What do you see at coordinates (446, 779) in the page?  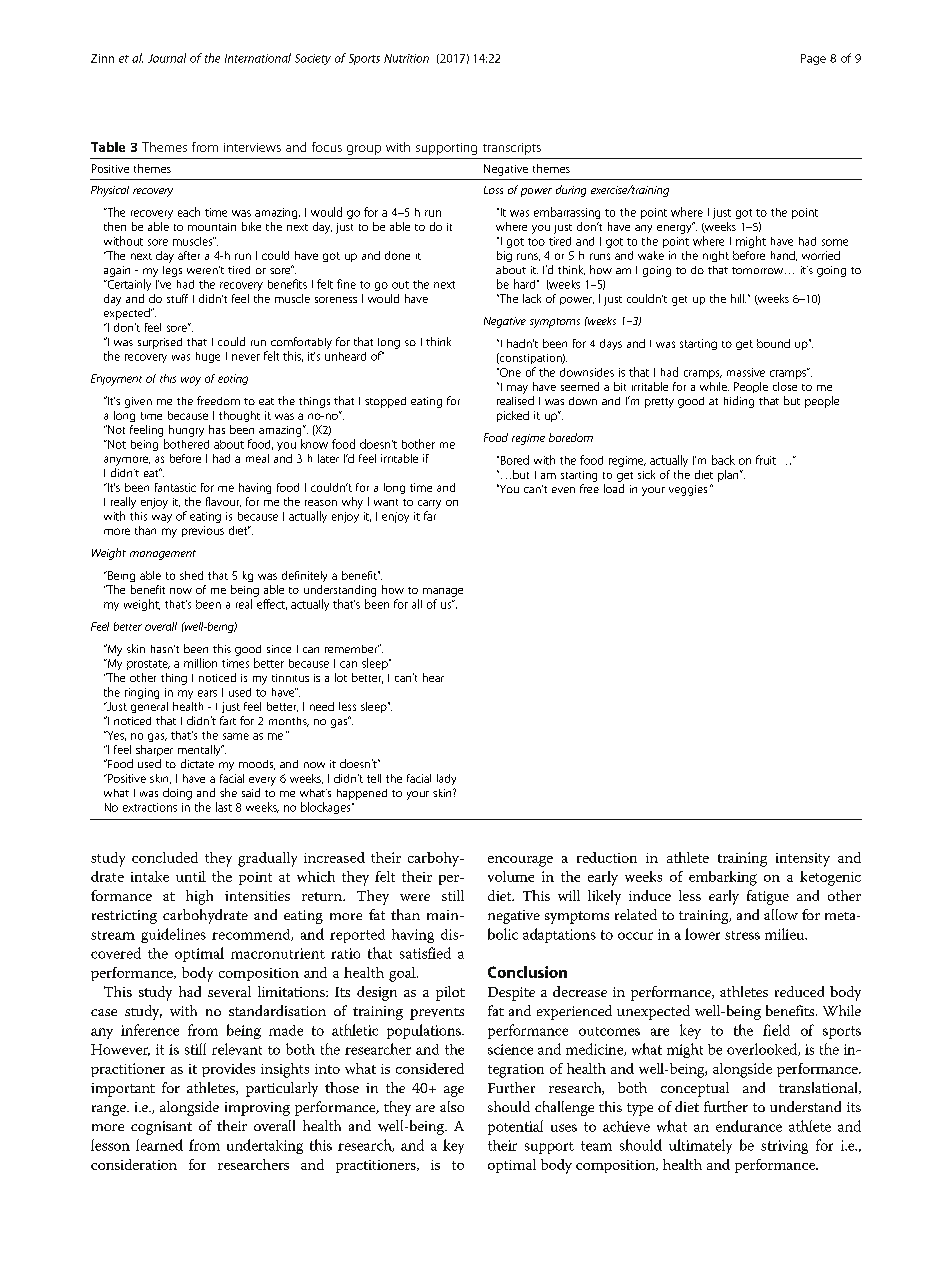 I see `lady` at bounding box center [446, 779].
